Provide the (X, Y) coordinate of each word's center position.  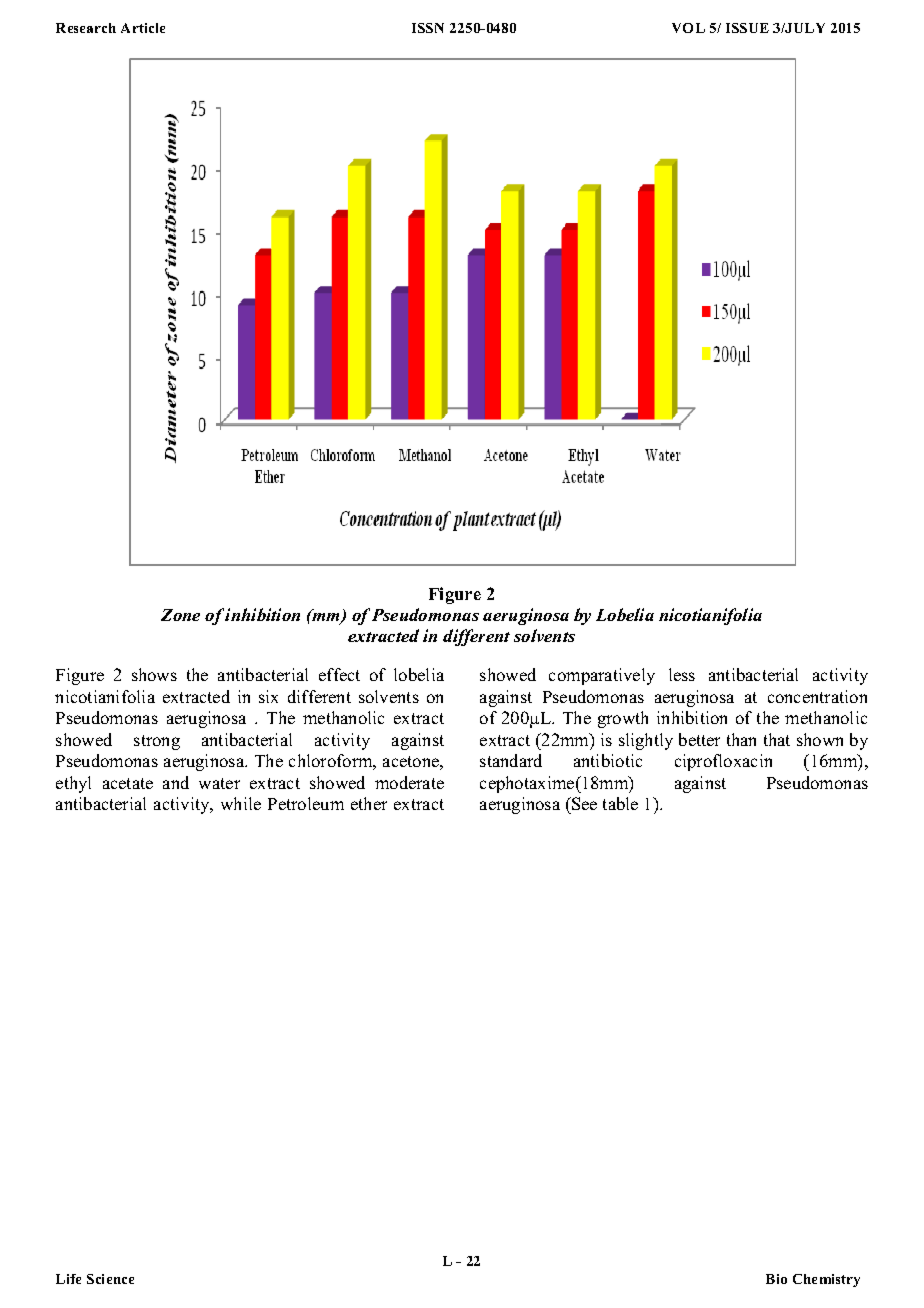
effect (339, 674)
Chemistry (826, 1280)
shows (154, 674)
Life (68, 1279)
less (682, 674)
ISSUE (747, 28)
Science (110, 1279)
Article (143, 28)
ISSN (428, 28)
